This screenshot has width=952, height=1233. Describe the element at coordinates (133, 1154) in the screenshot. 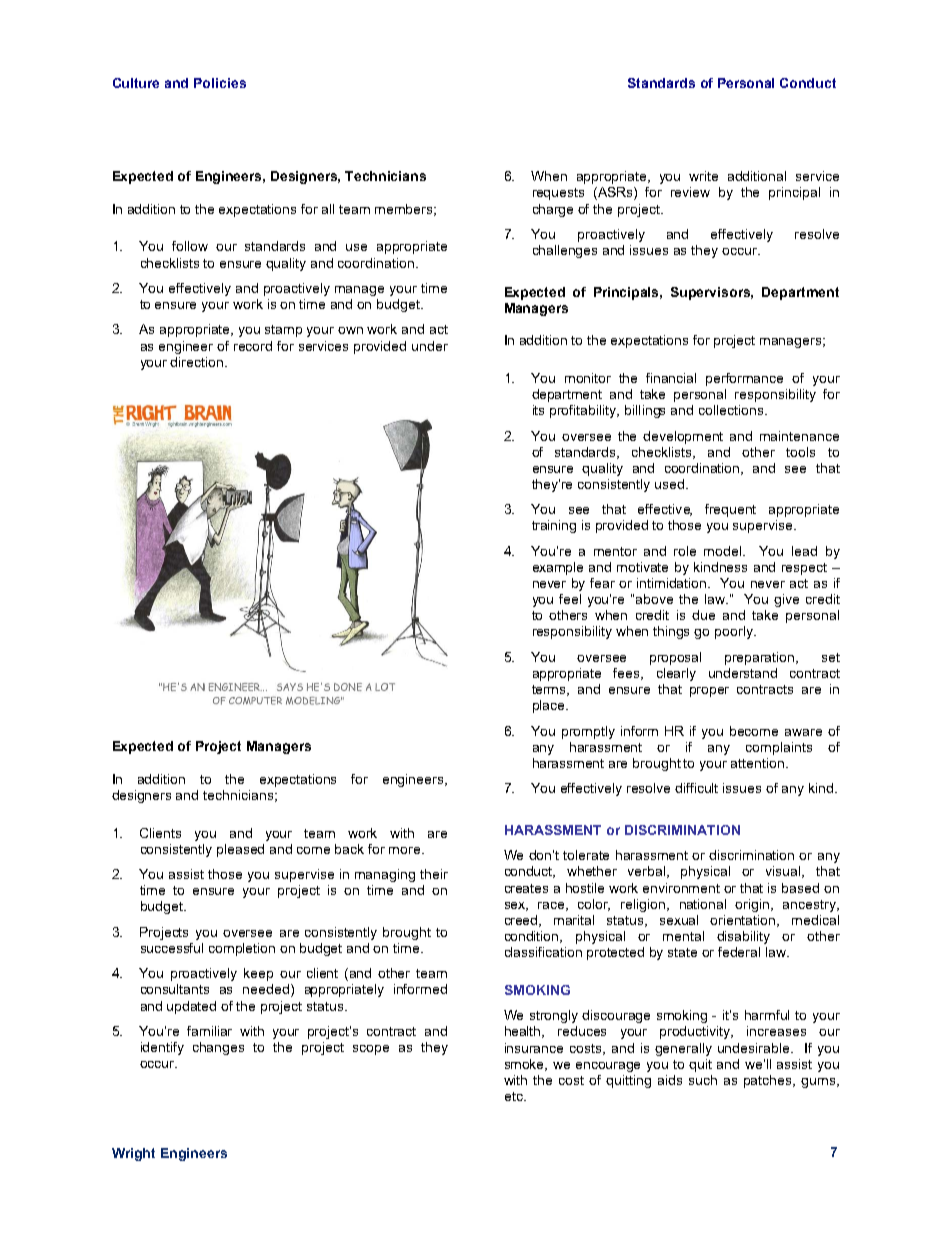

I see `Wright` at that location.
